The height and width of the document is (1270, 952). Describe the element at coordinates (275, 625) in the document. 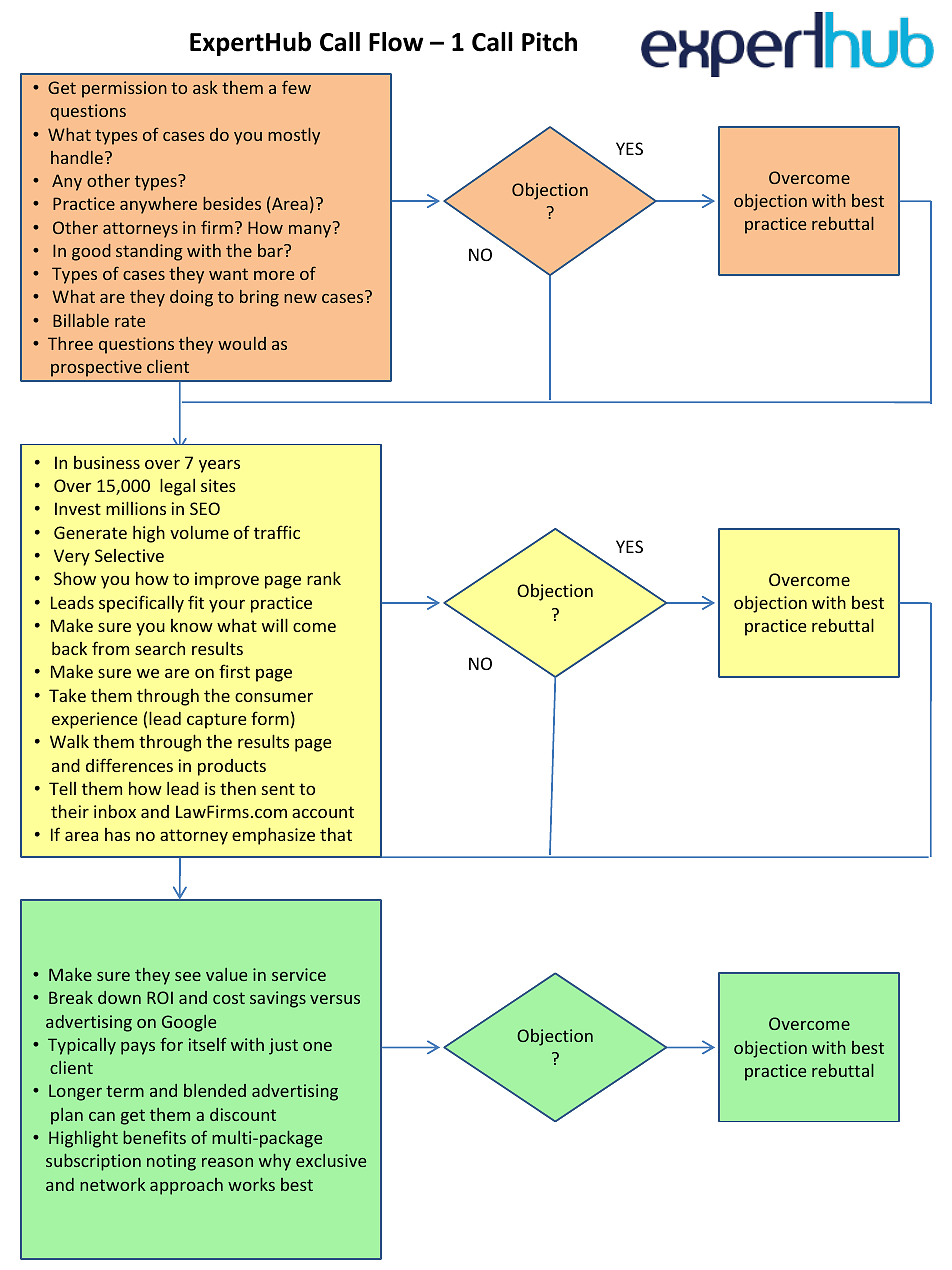

I see `will` at that location.
